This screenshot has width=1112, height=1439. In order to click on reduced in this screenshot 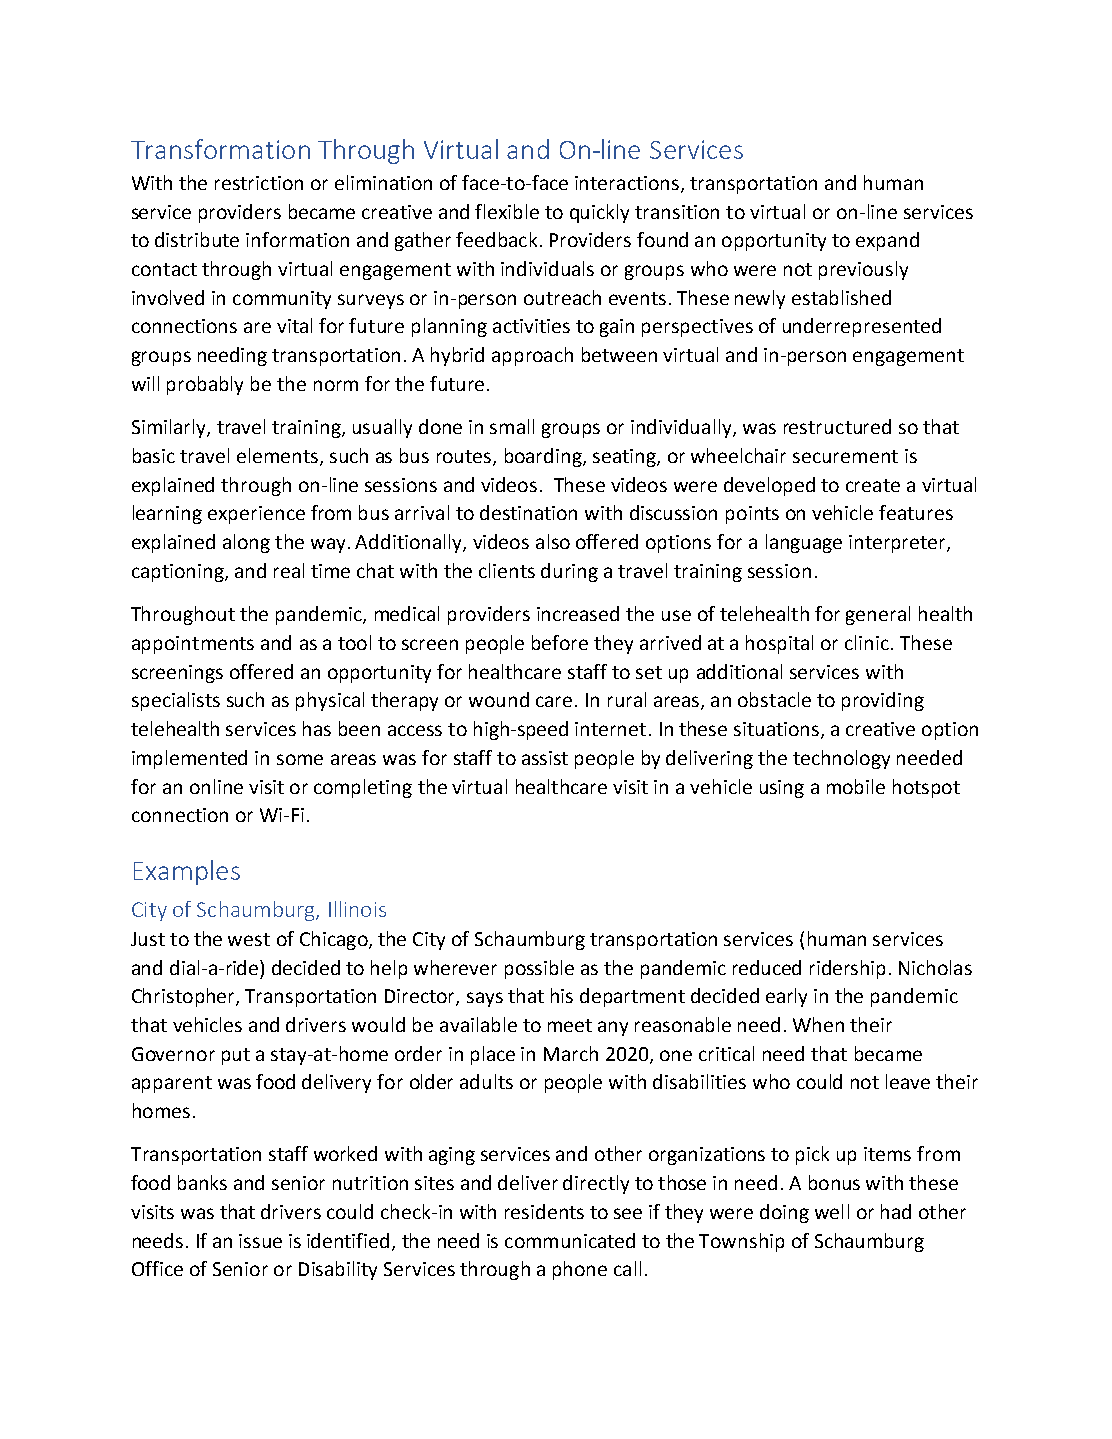, I will do `click(767, 967)`.
